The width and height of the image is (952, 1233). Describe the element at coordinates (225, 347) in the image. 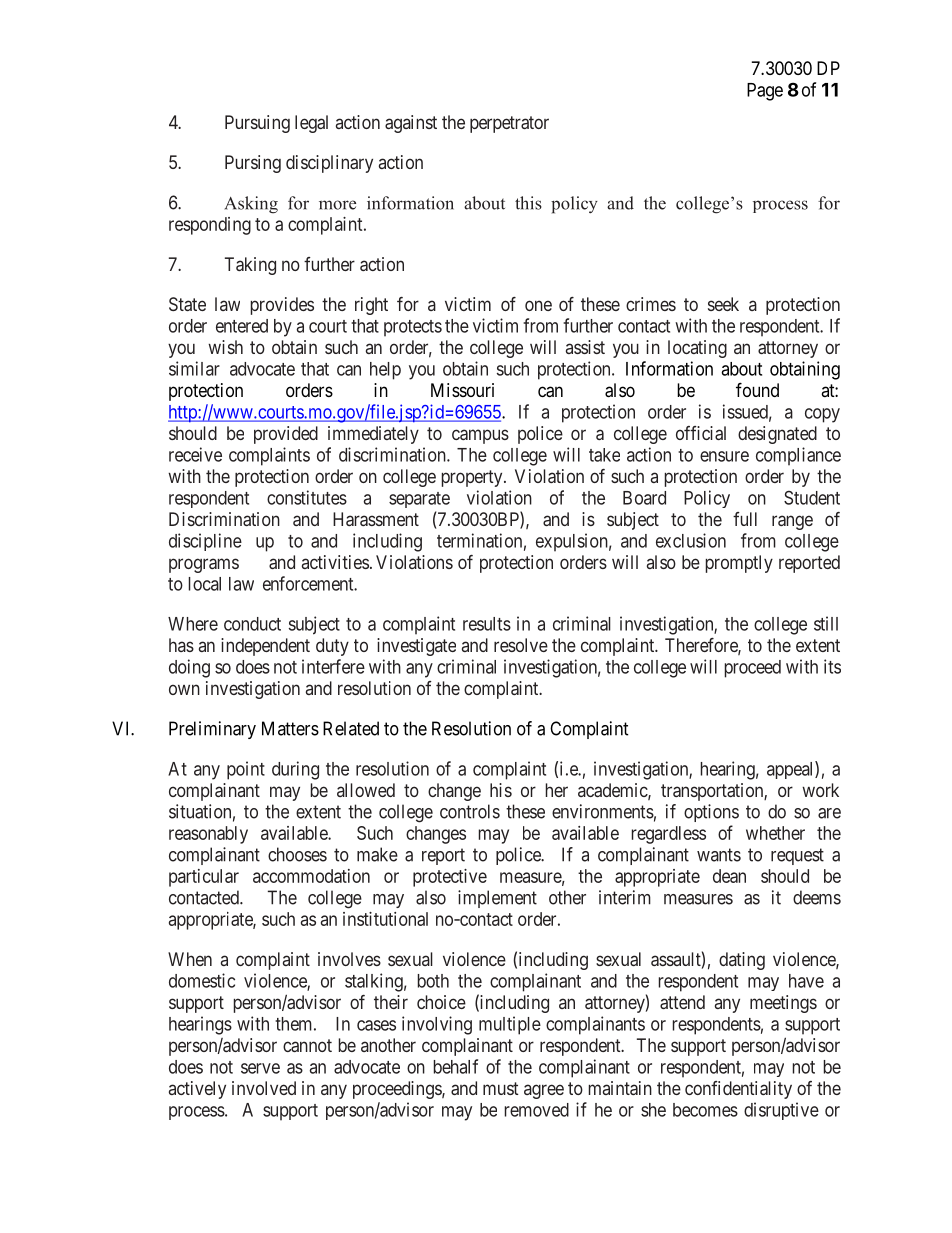

I see `wish` at that location.
